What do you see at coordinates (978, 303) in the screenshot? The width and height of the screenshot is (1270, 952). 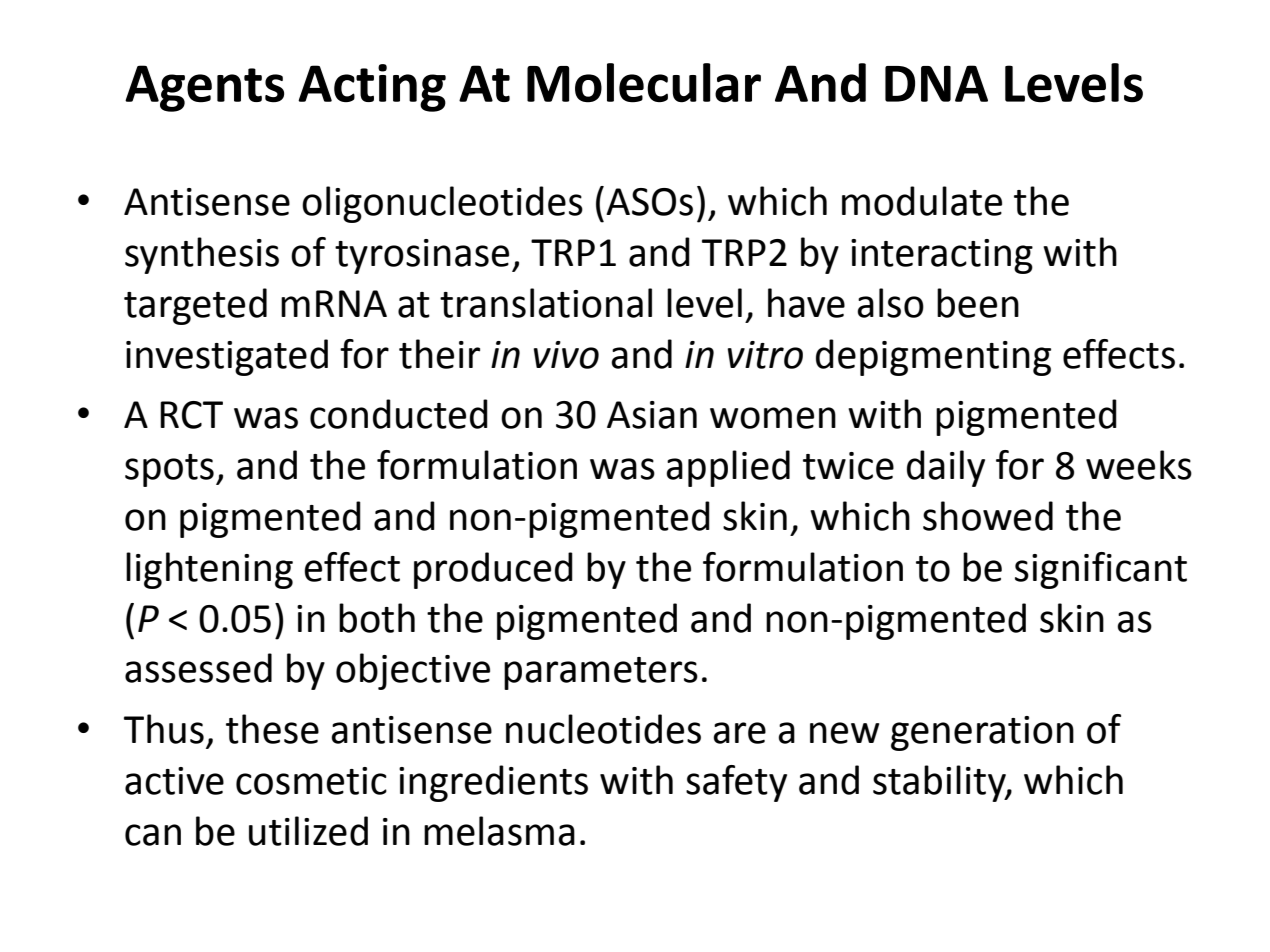 I see `been` at bounding box center [978, 303].
